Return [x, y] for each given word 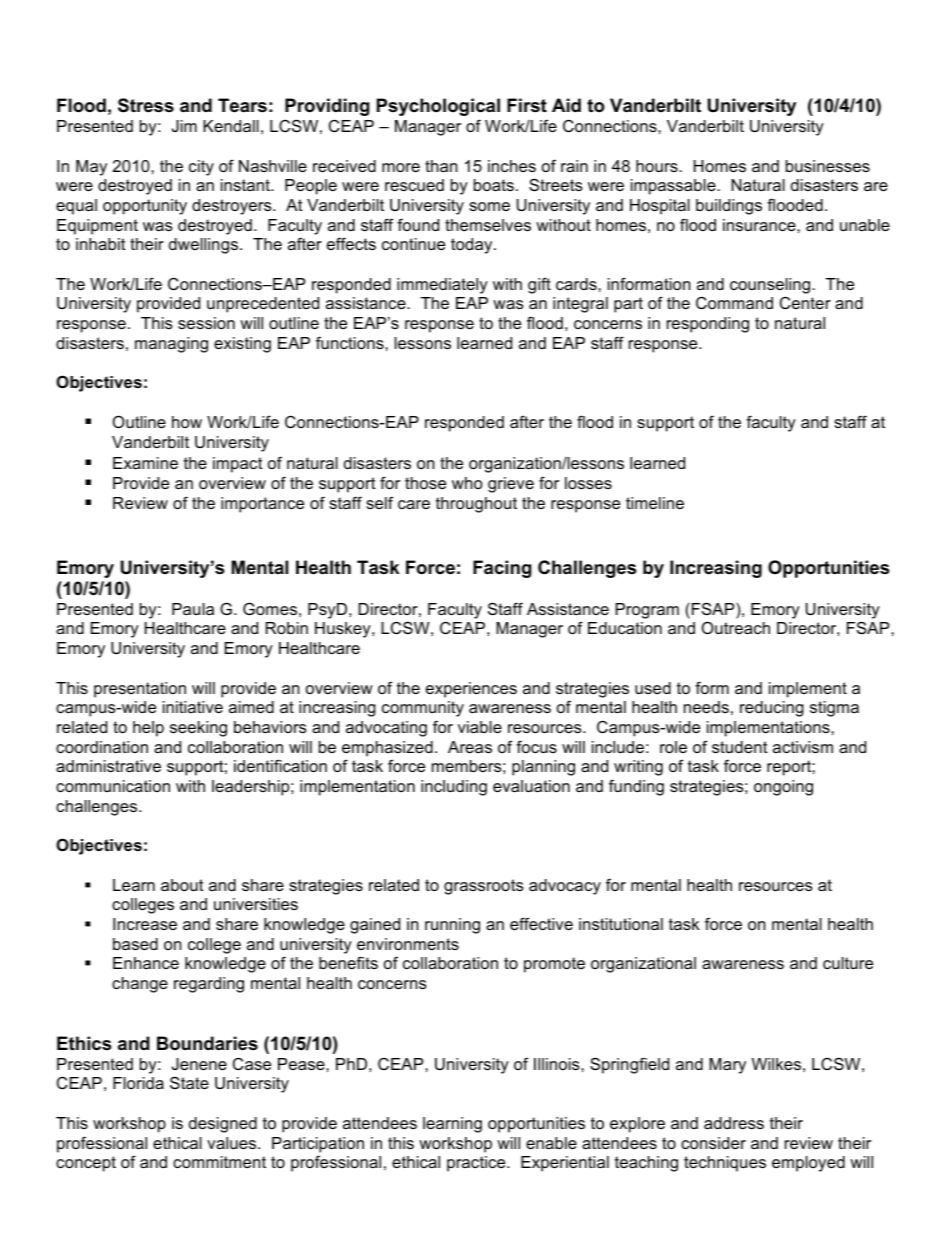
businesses [828, 166]
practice [477, 1164]
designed [223, 1125]
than [441, 166]
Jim [184, 126]
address [734, 1123]
